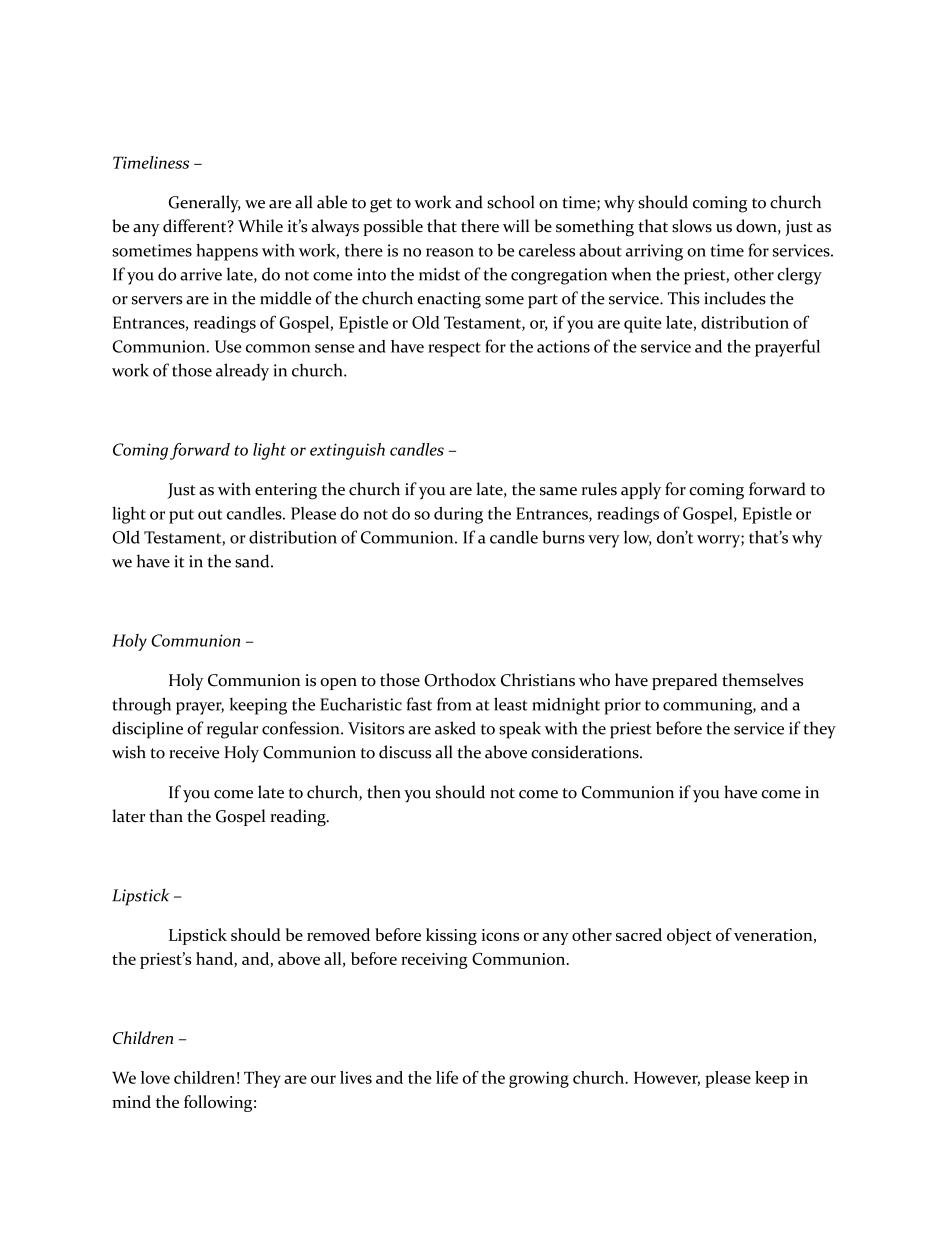 The width and height of the document is (952, 1233). Describe the element at coordinates (242, 372) in the document. I see `already` at that location.
